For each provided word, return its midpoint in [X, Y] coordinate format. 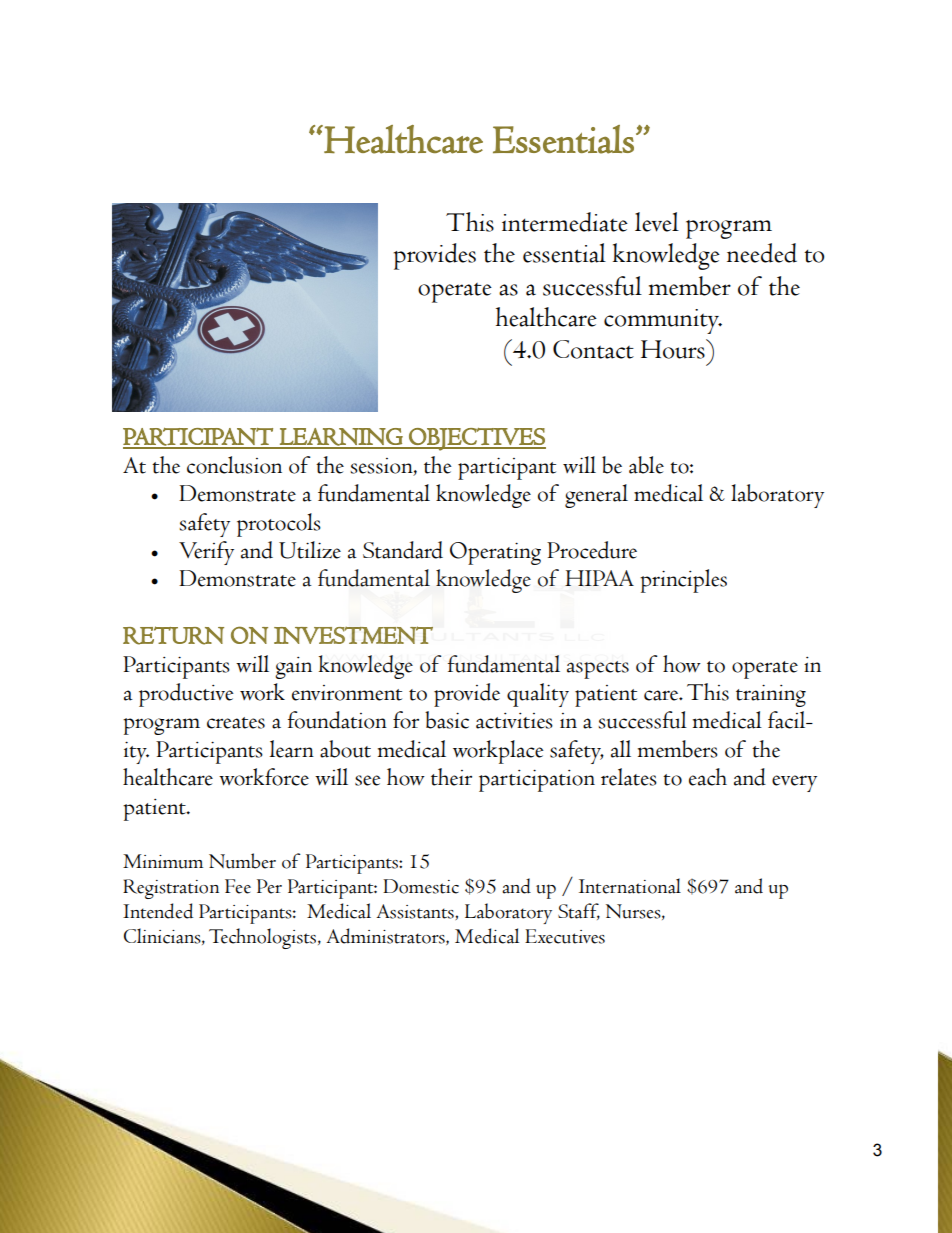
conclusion [234, 465]
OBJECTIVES [476, 439]
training [771, 696]
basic [447, 720]
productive [186, 695]
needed [762, 253]
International [630, 886]
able [646, 465]
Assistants [416, 912]
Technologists [262, 938]
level [657, 222]
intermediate [565, 222]
